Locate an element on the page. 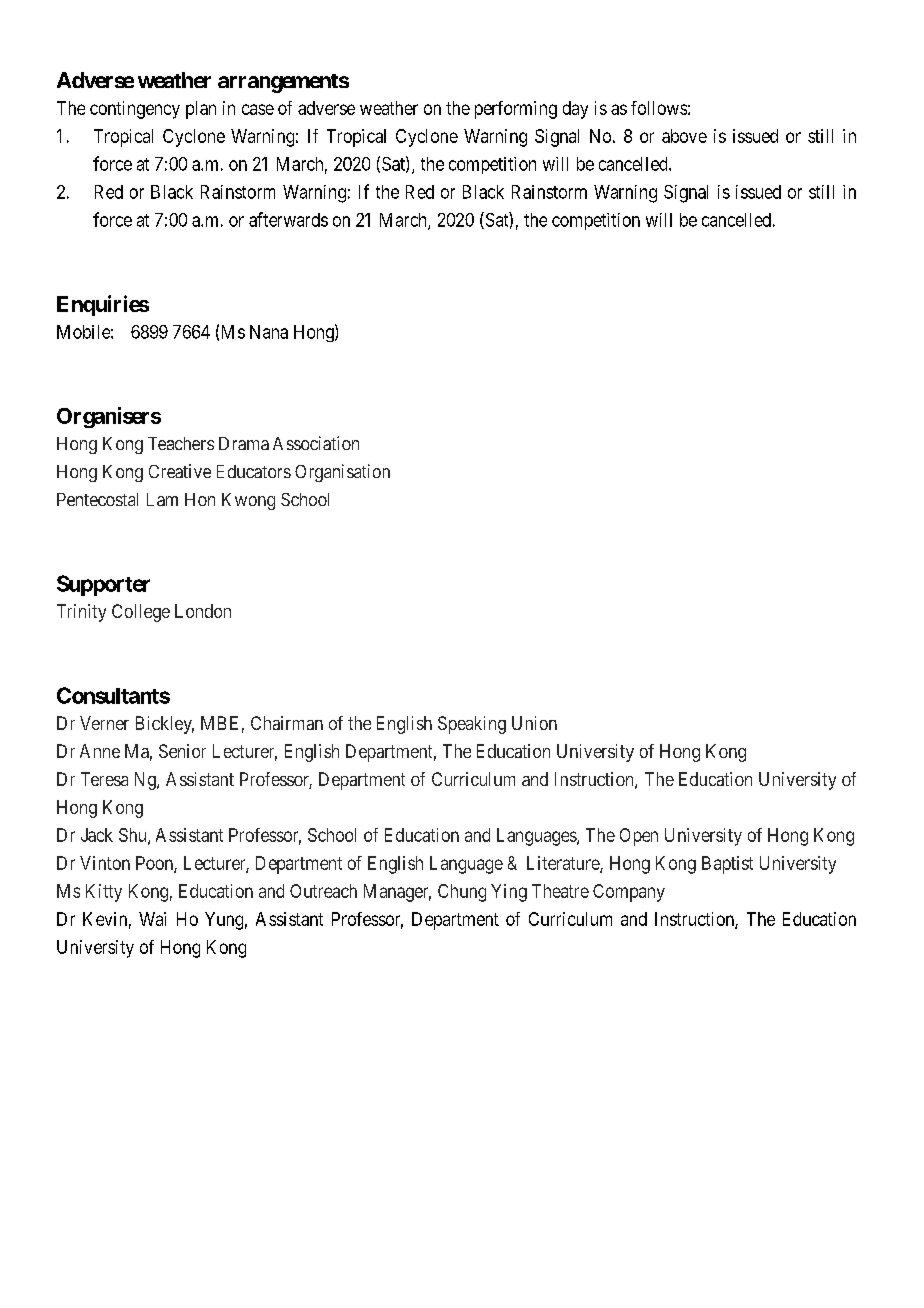  Wai is located at coordinates (152, 919).
